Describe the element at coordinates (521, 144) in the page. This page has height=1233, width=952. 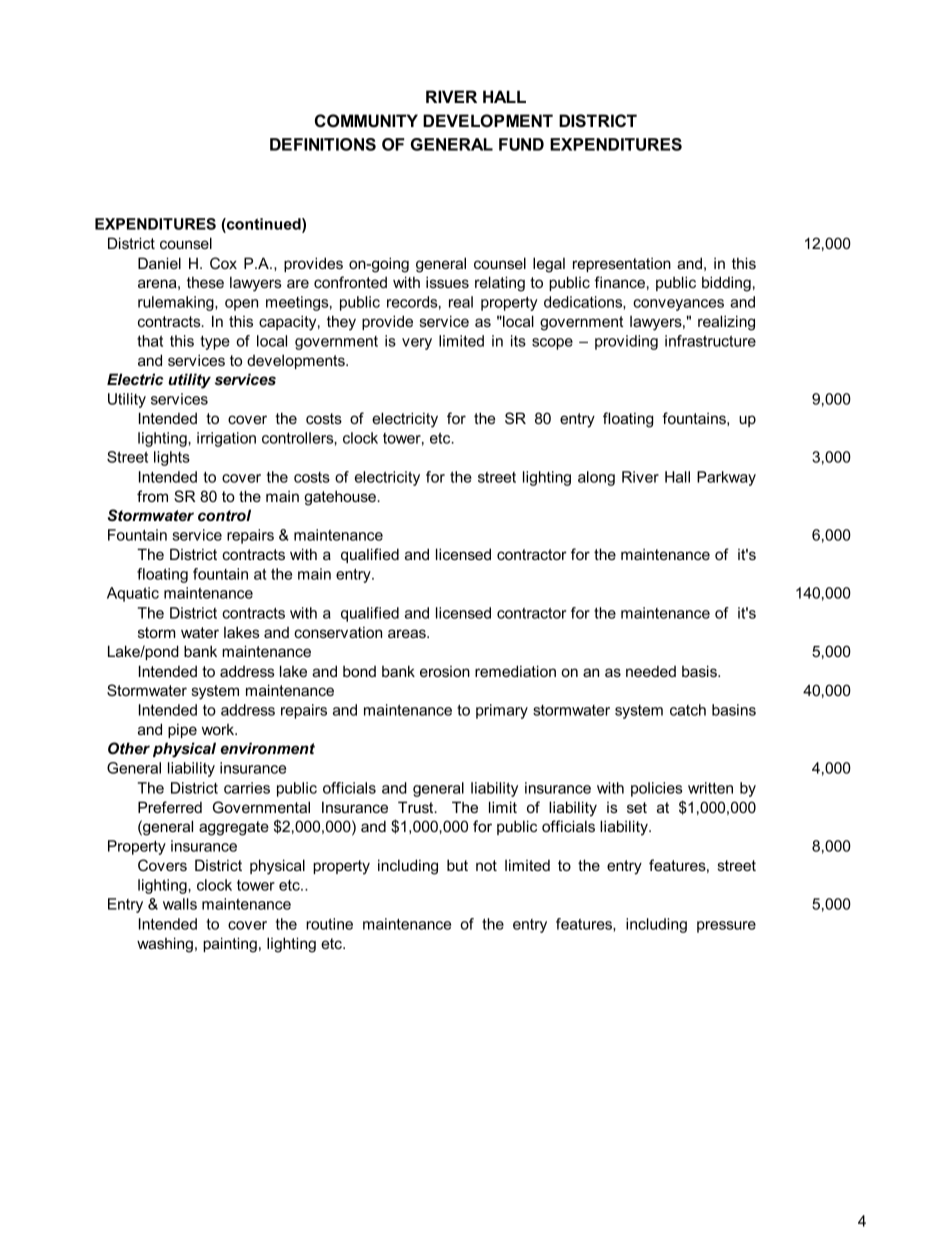
I see `FUND` at that location.
